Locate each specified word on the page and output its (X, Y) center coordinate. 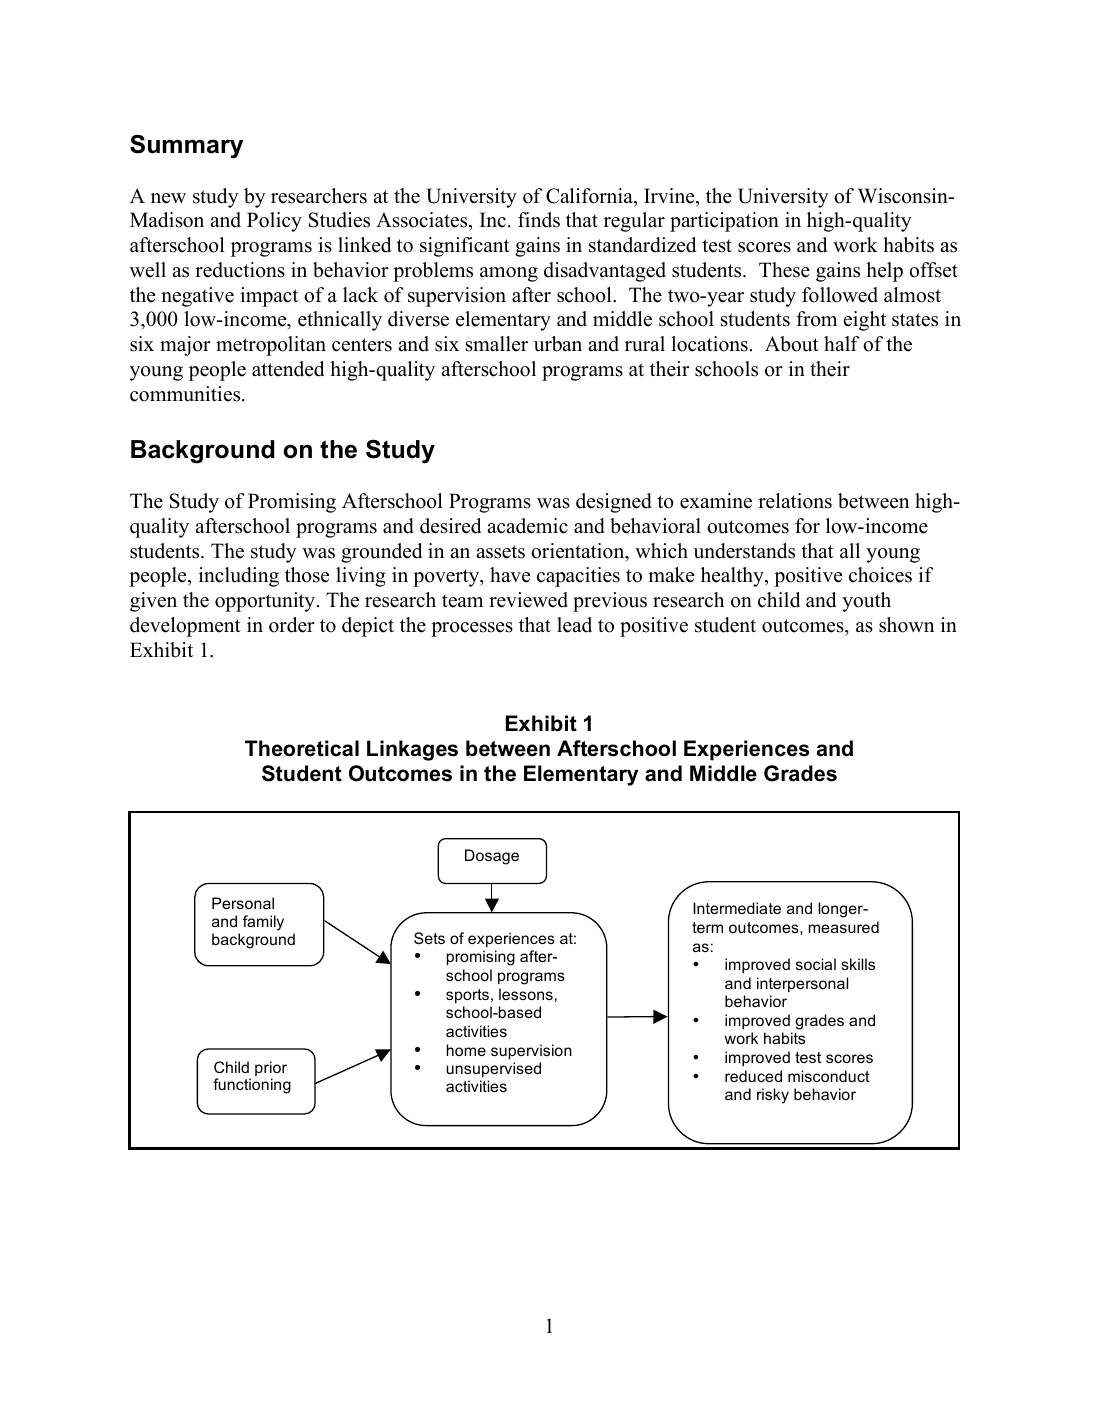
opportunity (266, 602)
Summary (186, 147)
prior (271, 1070)
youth (866, 602)
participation (724, 222)
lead (574, 625)
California (590, 196)
